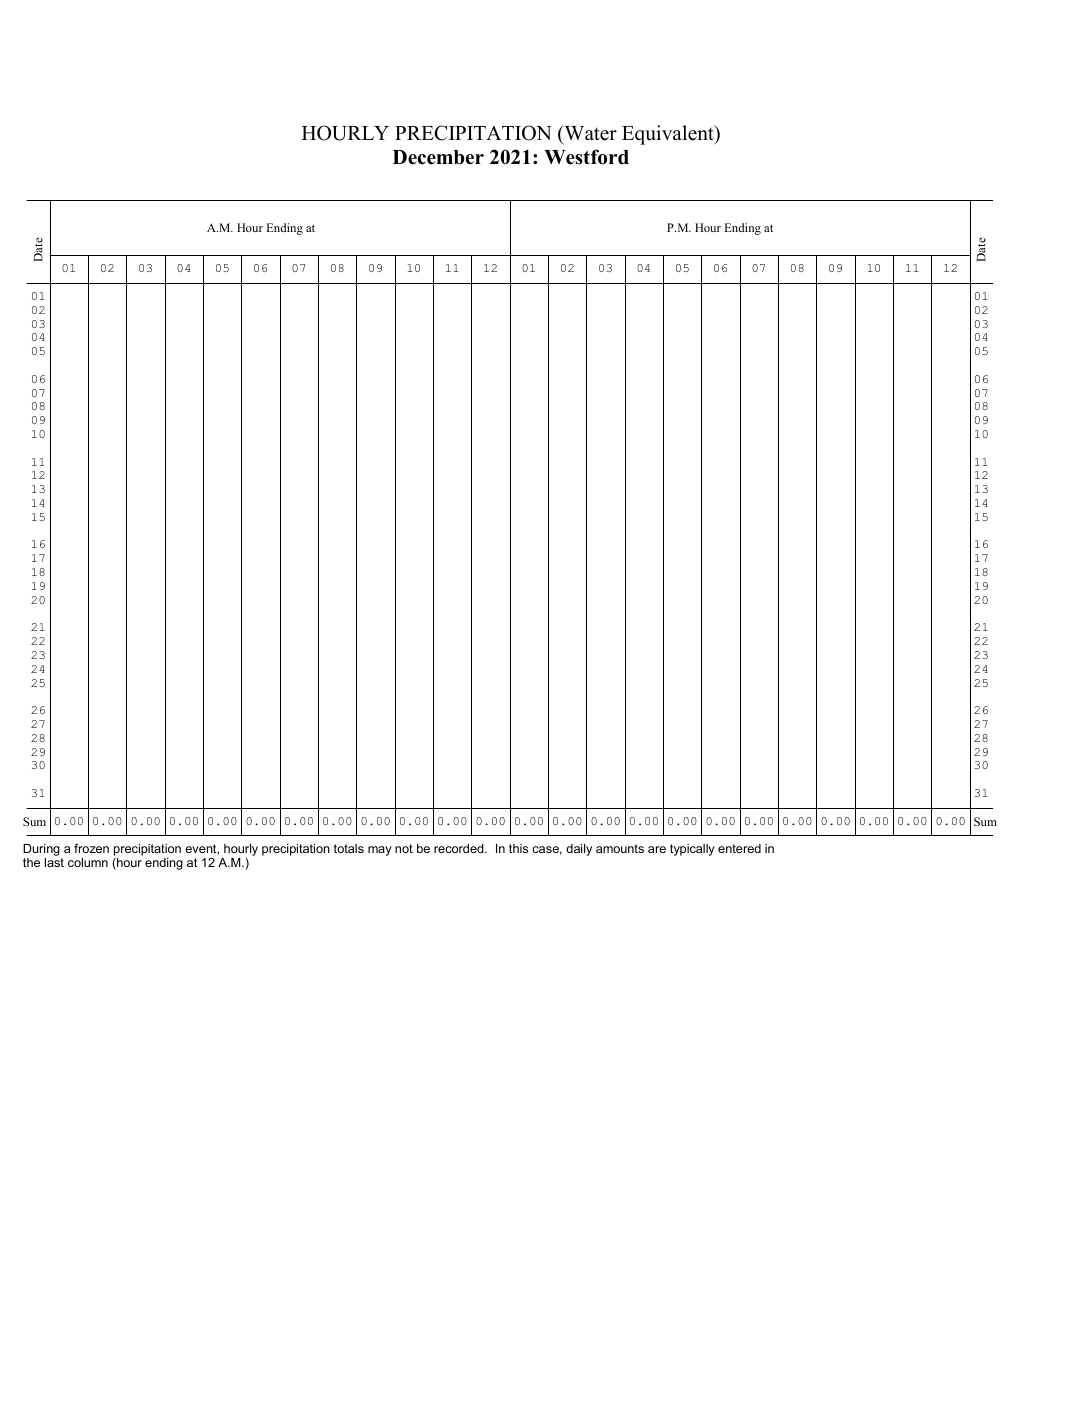 The height and width of the page is (1406, 1086). What do you see at coordinates (438, 157) in the page?
I see `December` at bounding box center [438, 157].
